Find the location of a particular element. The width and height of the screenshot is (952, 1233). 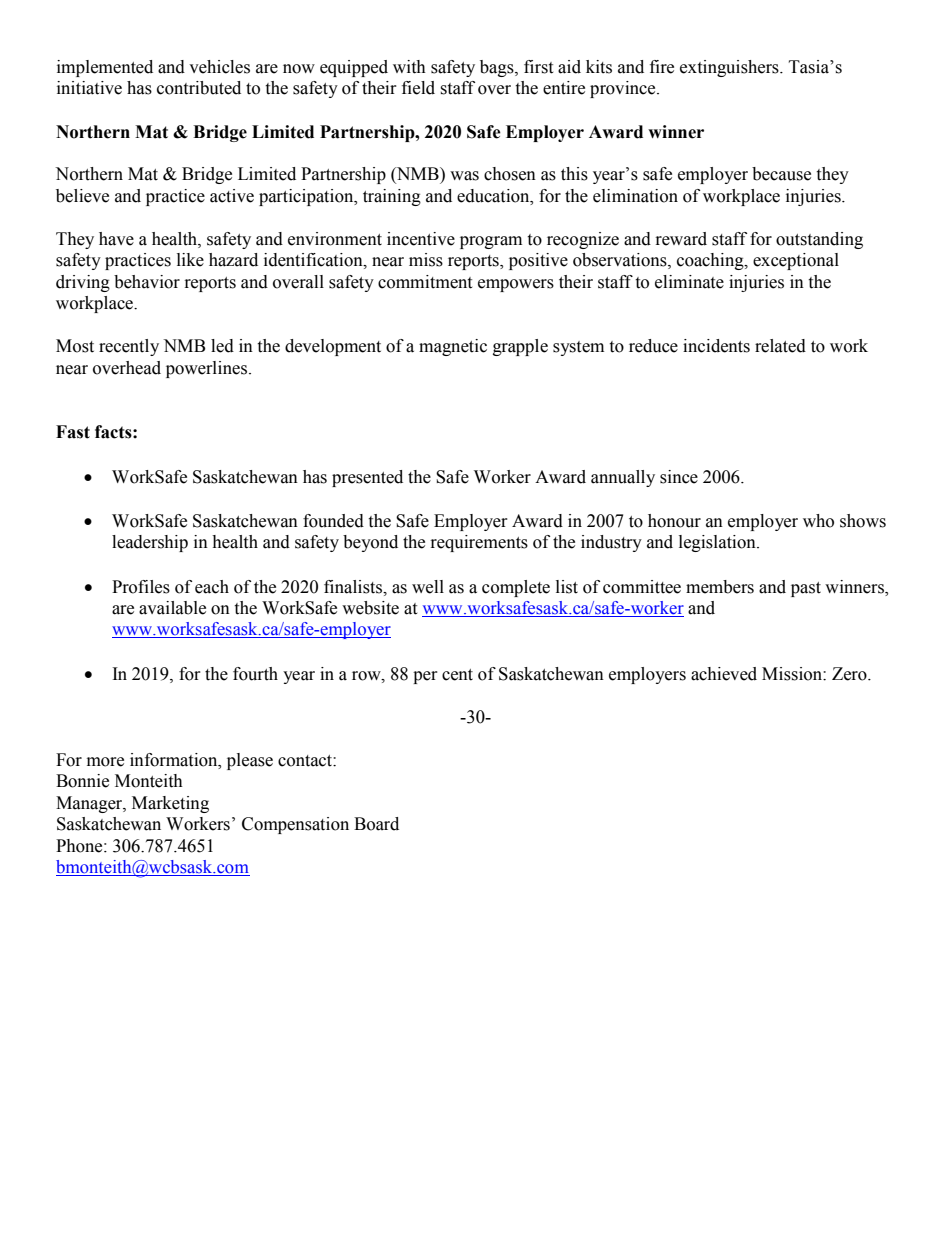

achieved is located at coordinates (724, 674).
